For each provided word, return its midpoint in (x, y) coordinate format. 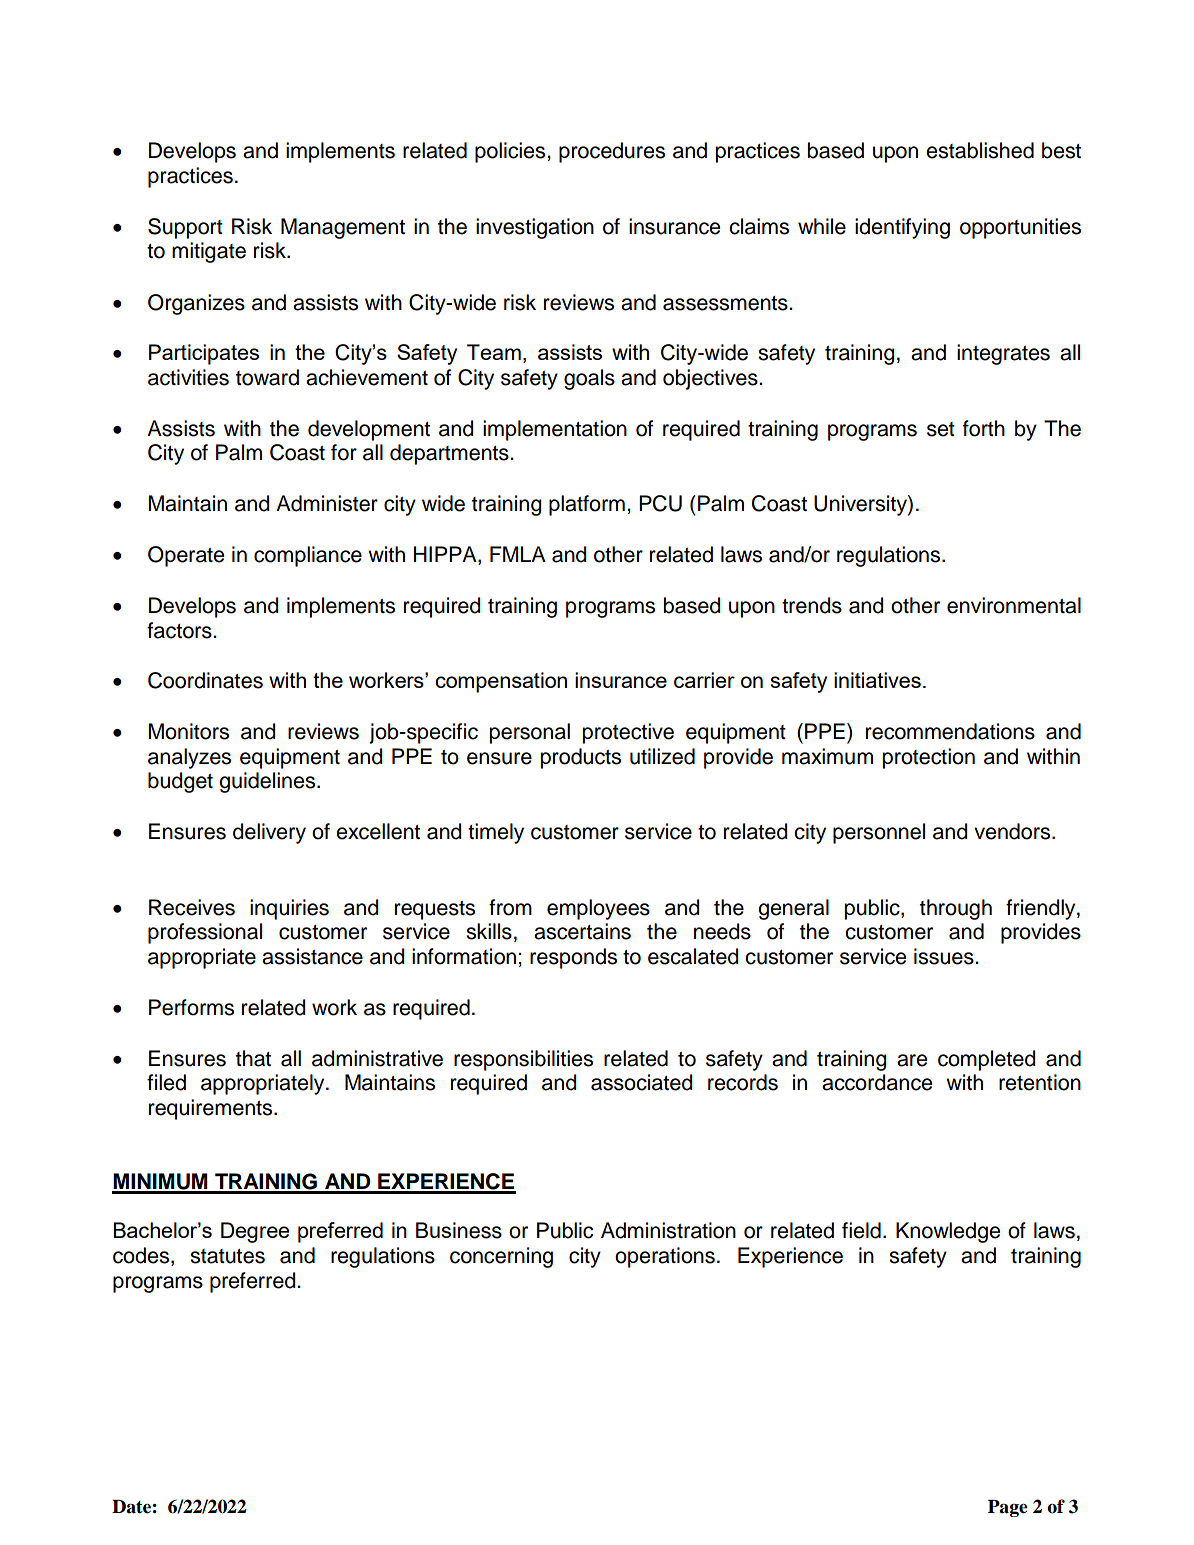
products (580, 758)
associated (642, 1082)
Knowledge (948, 1232)
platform (587, 505)
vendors (1013, 831)
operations (665, 1257)
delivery (269, 833)
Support (185, 228)
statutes (227, 1256)
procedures (612, 152)
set (941, 429)
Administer (327, 503)
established (980, 150)
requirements (212, 1109)
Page (1008, 1508)
